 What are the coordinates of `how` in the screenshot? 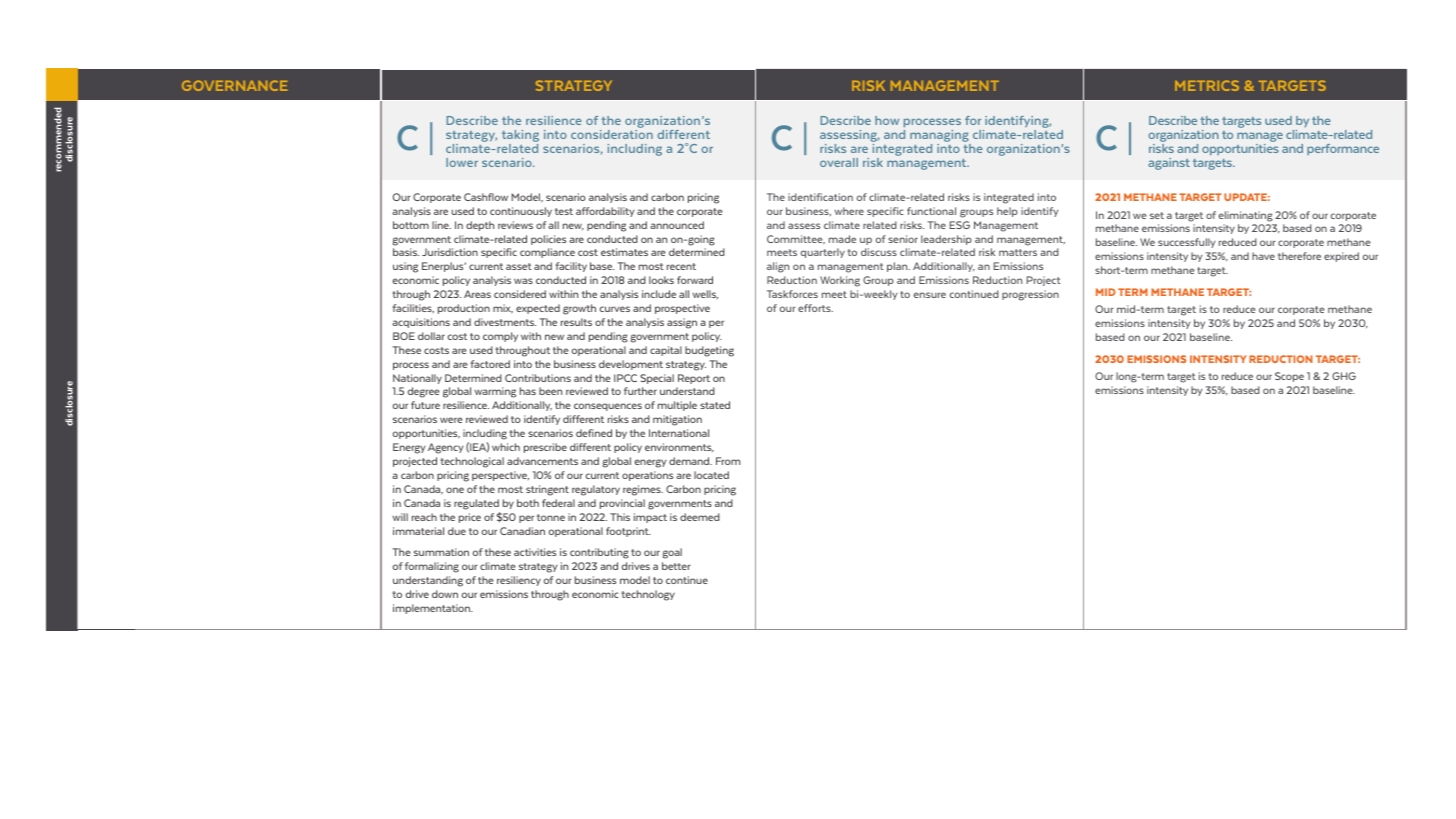 It's located at (887, 120).
